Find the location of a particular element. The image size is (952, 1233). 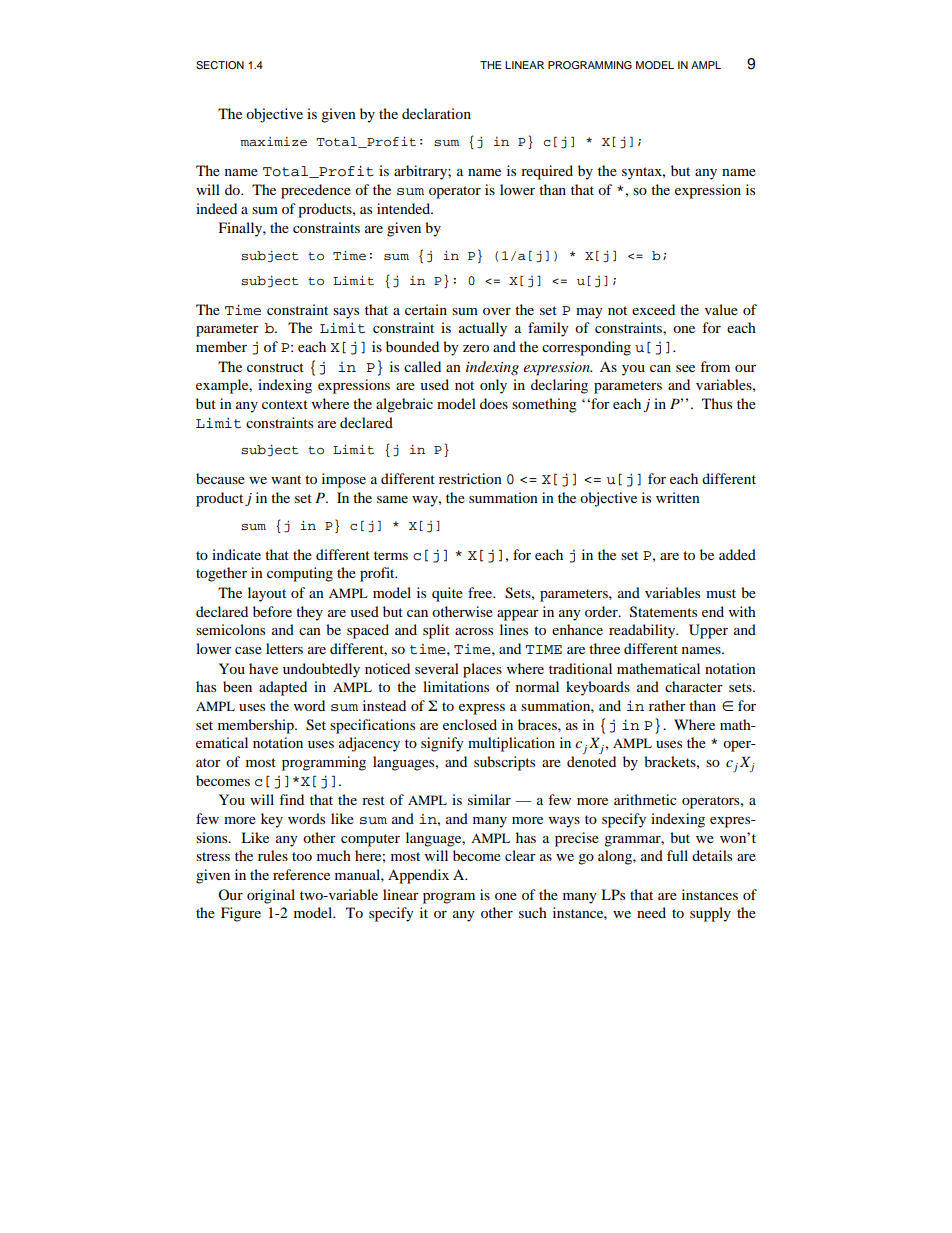

same is located at coordinates (392, 499).
